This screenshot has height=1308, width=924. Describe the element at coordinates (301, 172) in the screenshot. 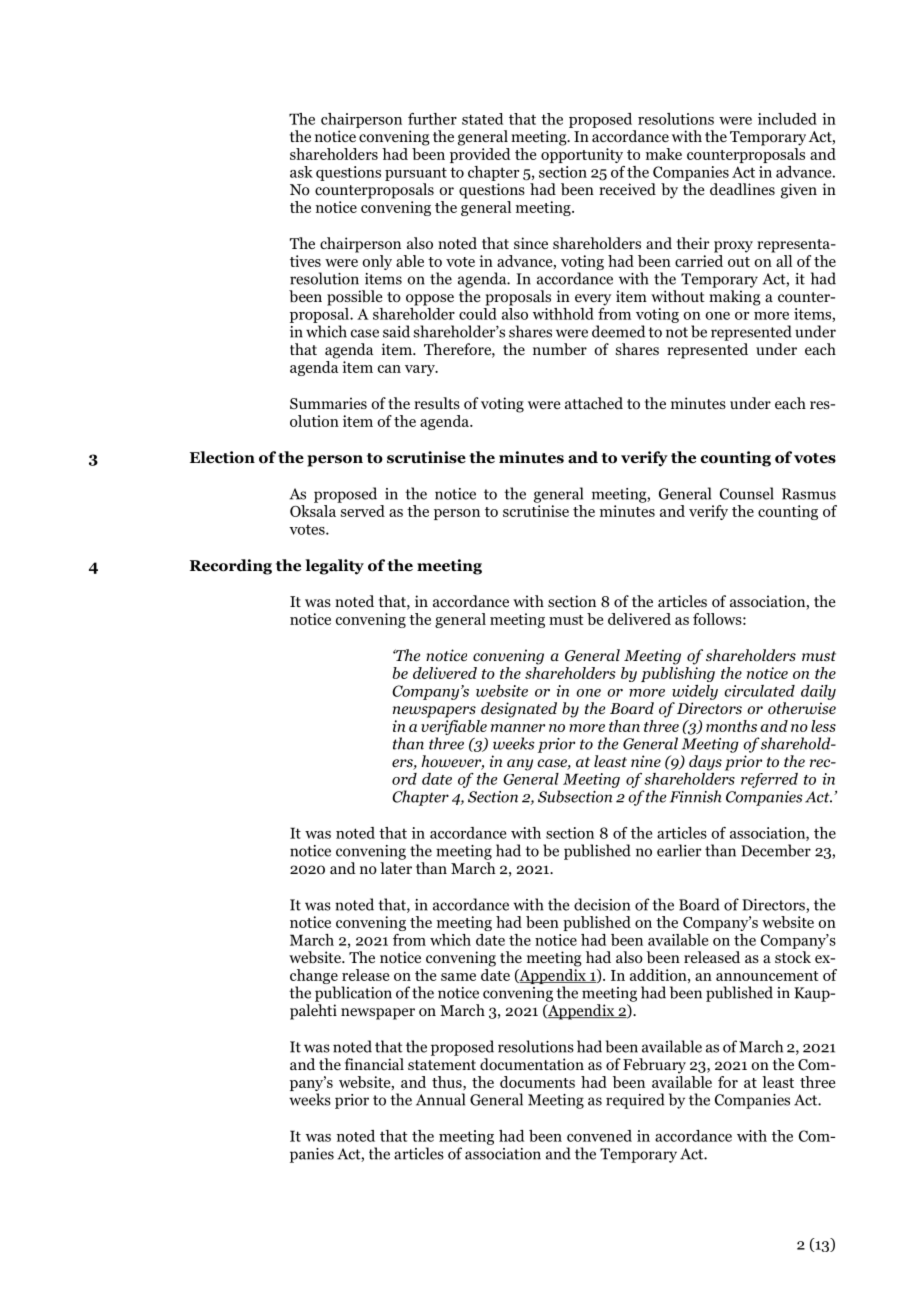

I see `ask` at that location.
